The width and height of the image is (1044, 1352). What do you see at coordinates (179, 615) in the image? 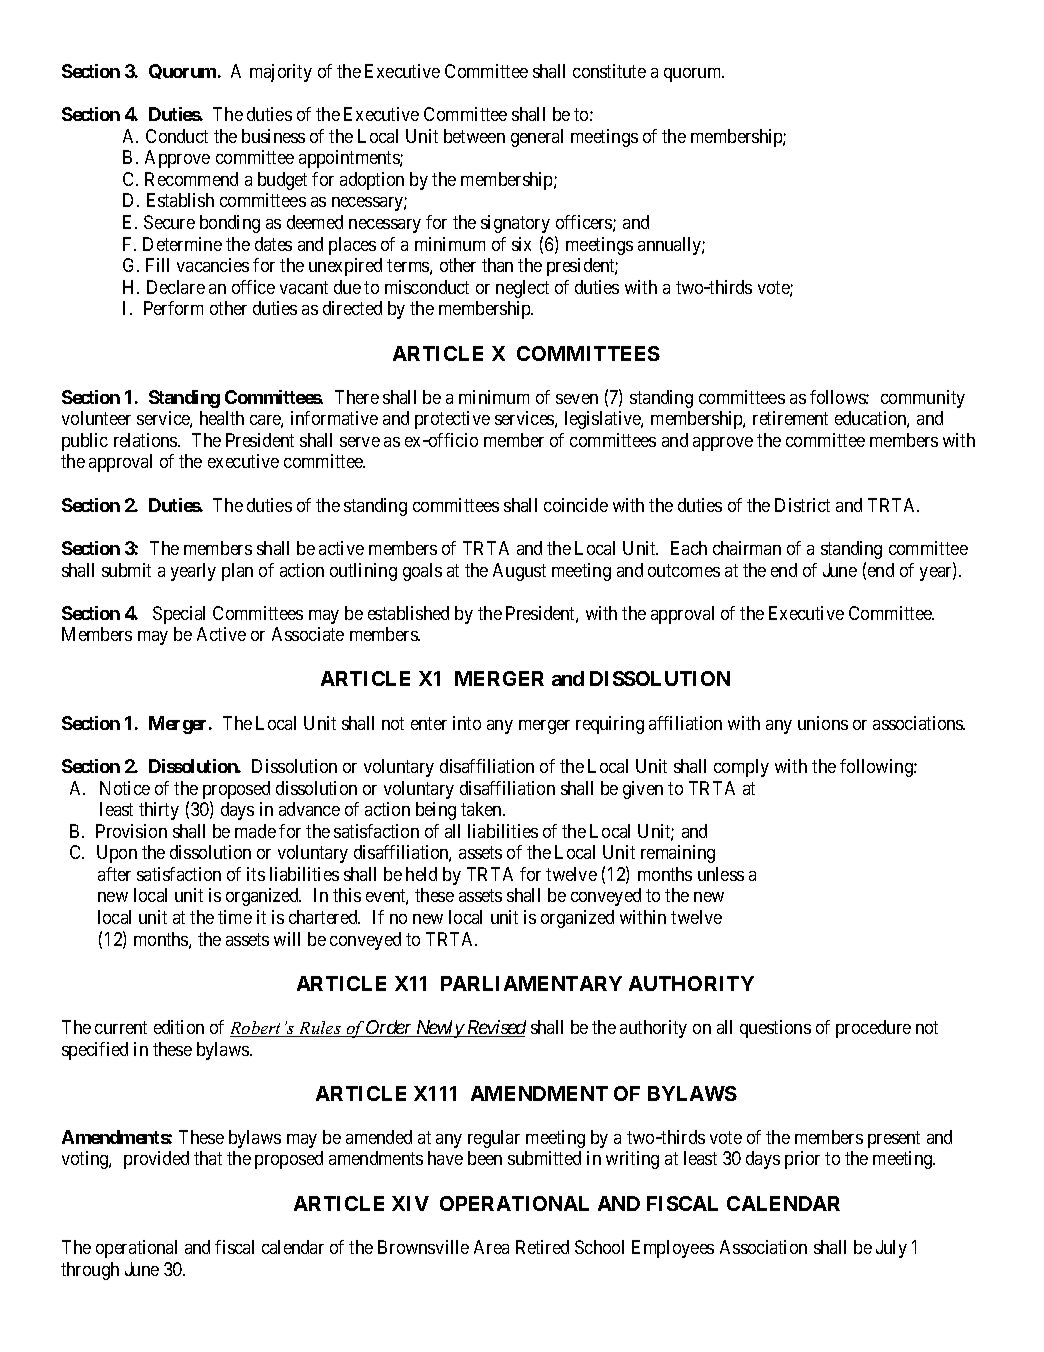
I see `Special` at bounding box center [179, 615].
